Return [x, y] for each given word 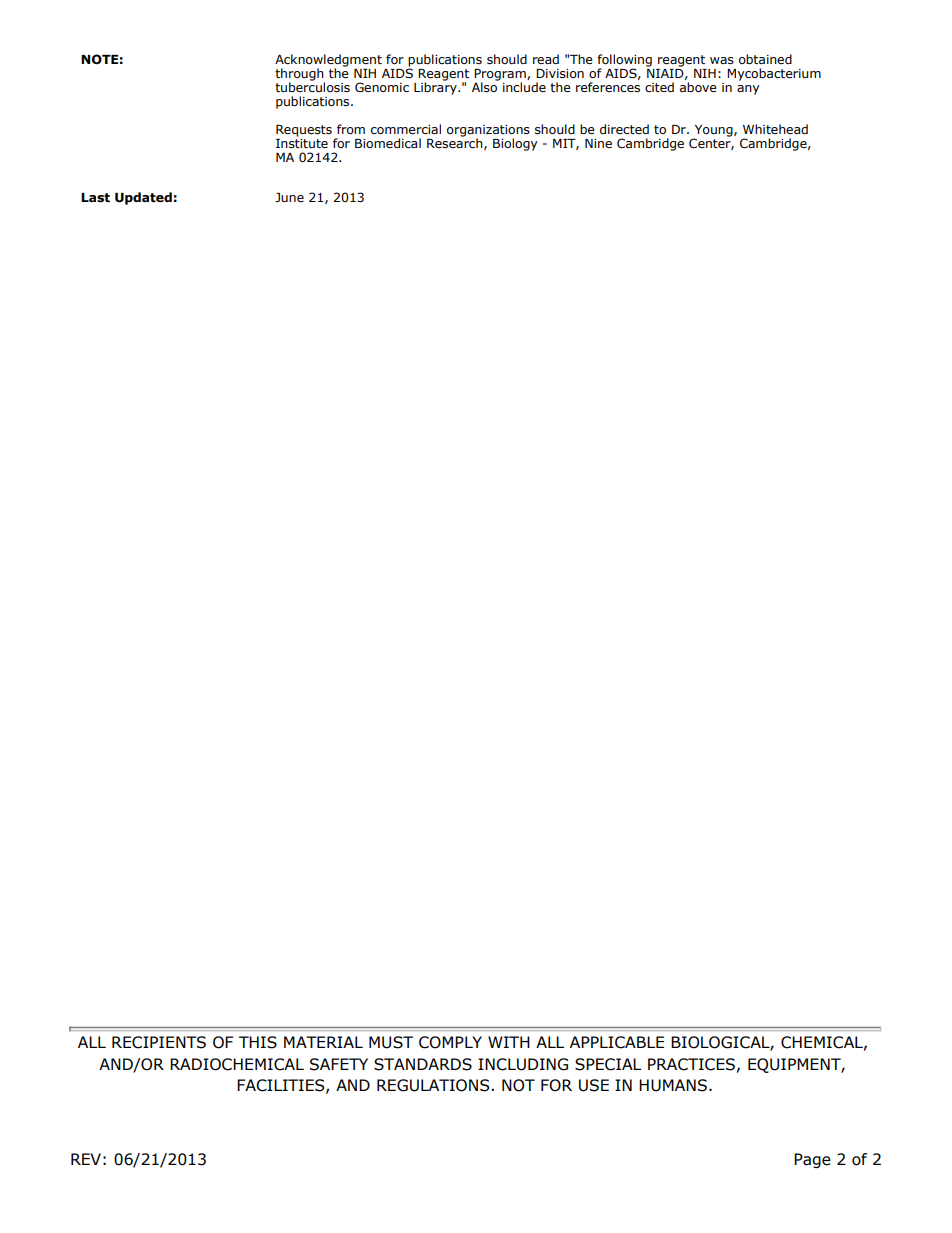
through [300, 75]
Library [436, 87]
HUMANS [673, 1085]
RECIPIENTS [159, 1042]
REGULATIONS [434, 1085]
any [748, 90]
